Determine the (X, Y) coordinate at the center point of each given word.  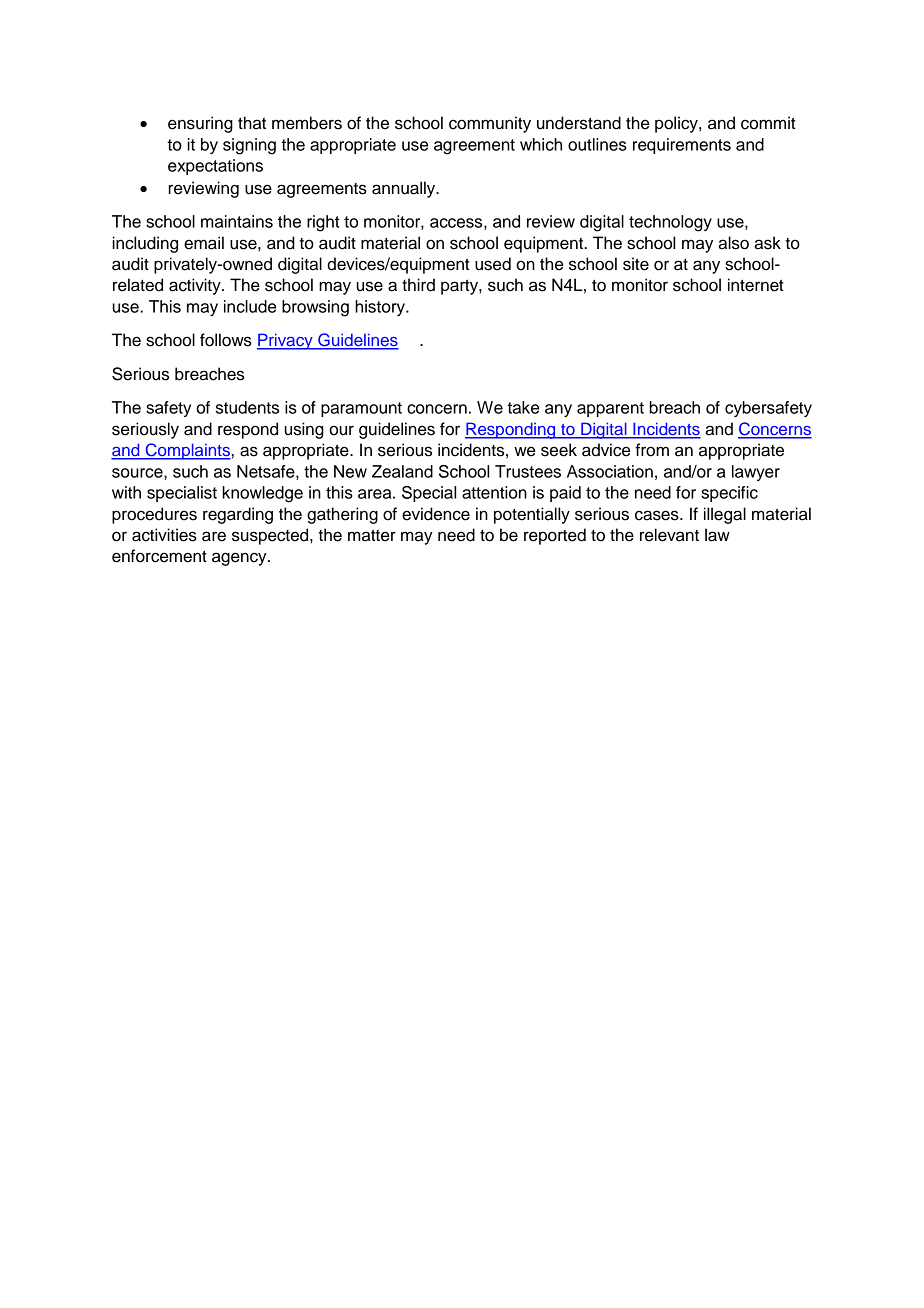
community (490, 124)
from (652, 450)
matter (372, 535)
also (733, 243)
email (204, 243)
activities (164, 535)
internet (756, 285)
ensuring (200, 124)
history (381, 308)
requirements (682, 146)
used (493, 264)
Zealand (402, 471)
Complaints (187, 451)
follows (226, 340)
